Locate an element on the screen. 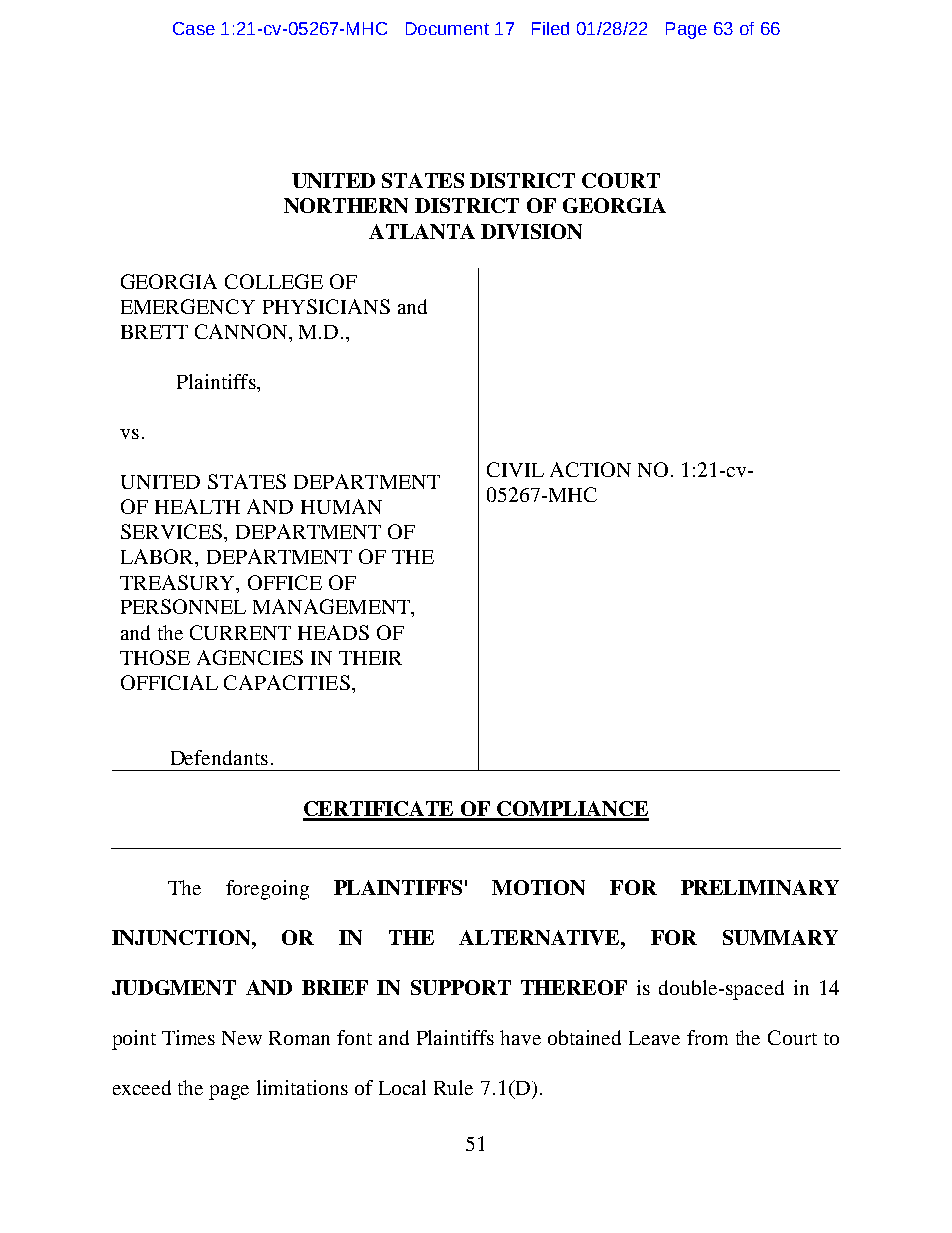  CANNON is located at coordinates (242, 331).
